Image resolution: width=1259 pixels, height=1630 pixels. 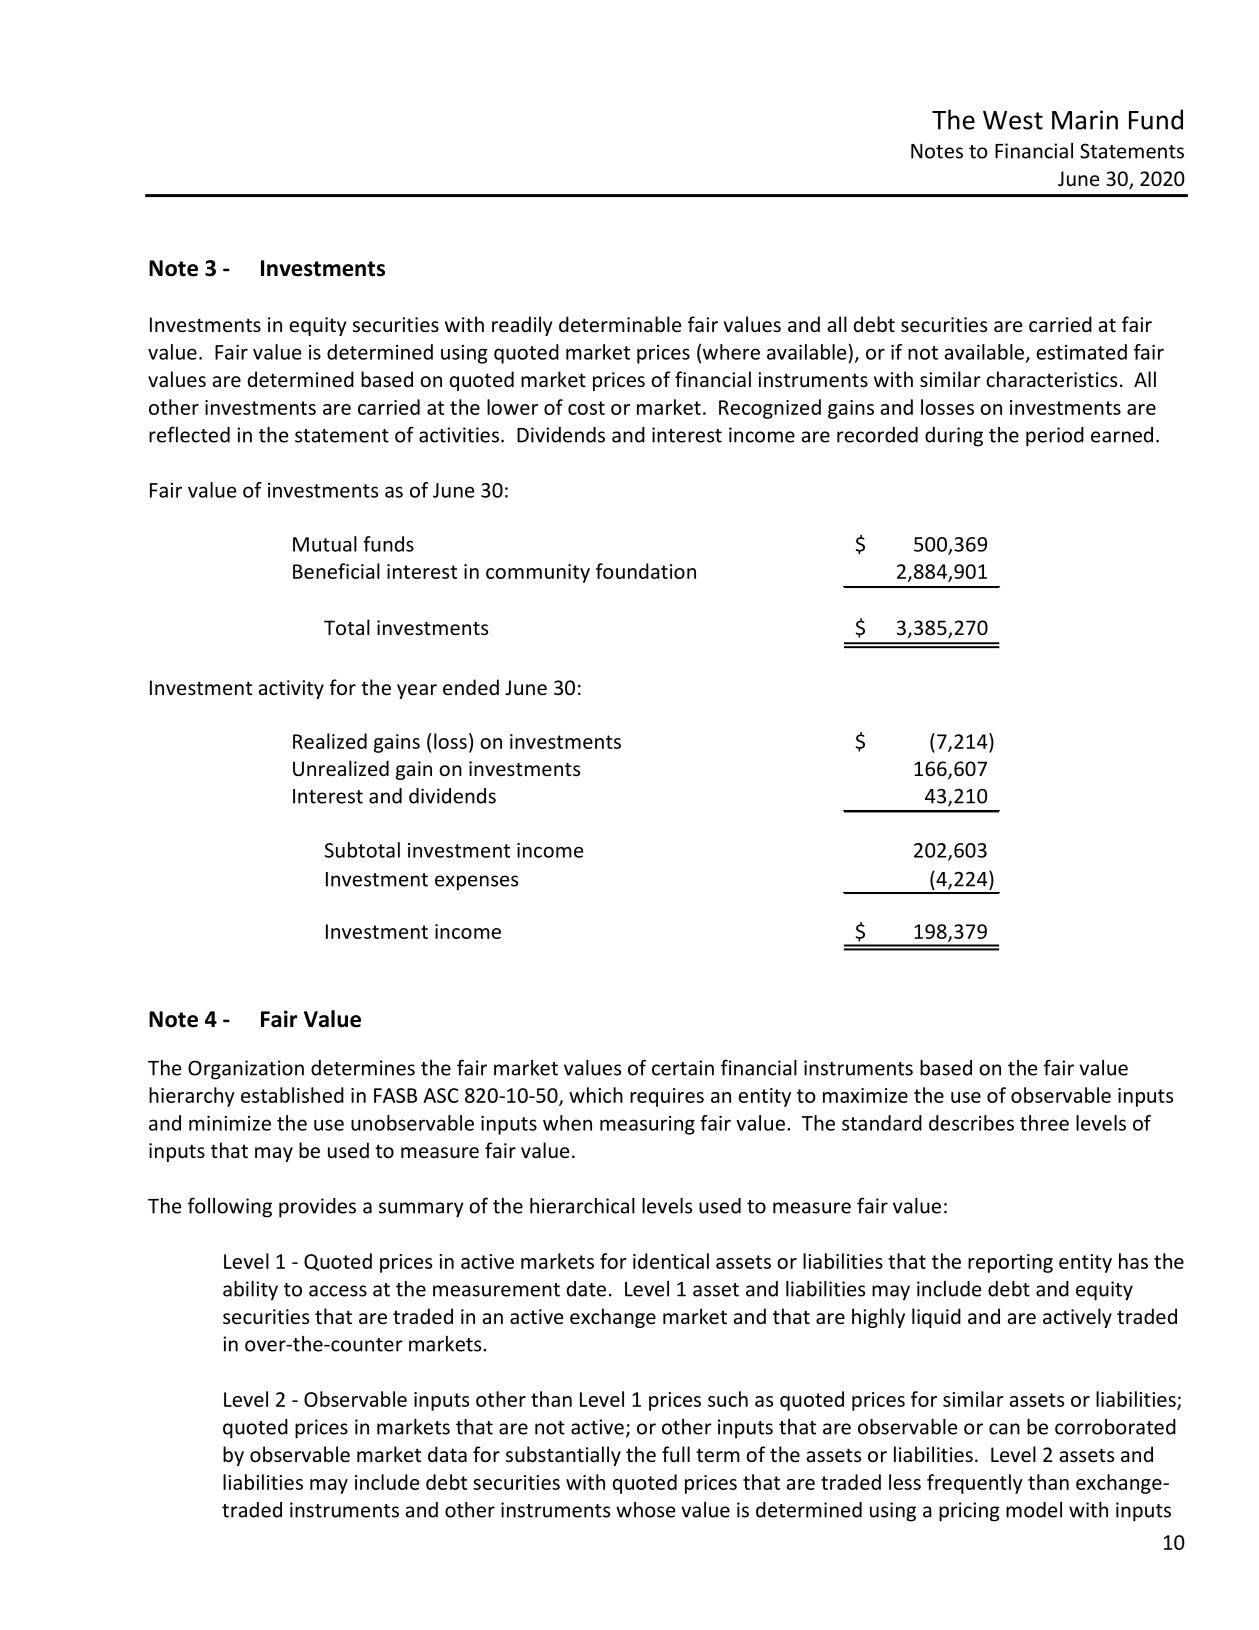 What do you see at coordinates (586, 408) in the screenshot?
I see `cost` at bounding box center [586, 408].
